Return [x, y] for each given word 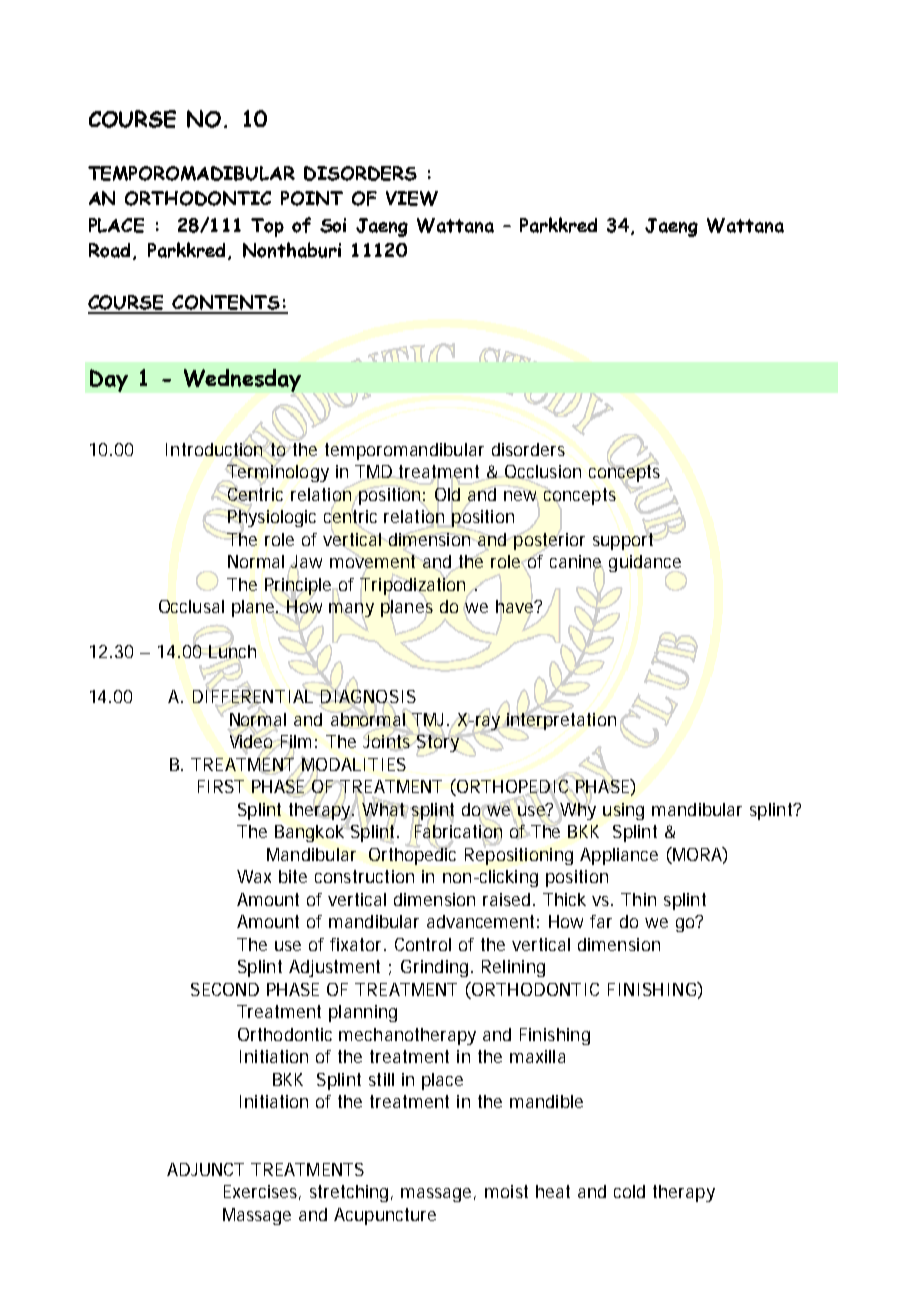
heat [553, 1191]
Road [109, 250]
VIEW [412, 198]
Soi [333, 225]
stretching [349, 1193]
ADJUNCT [205, 1169]
